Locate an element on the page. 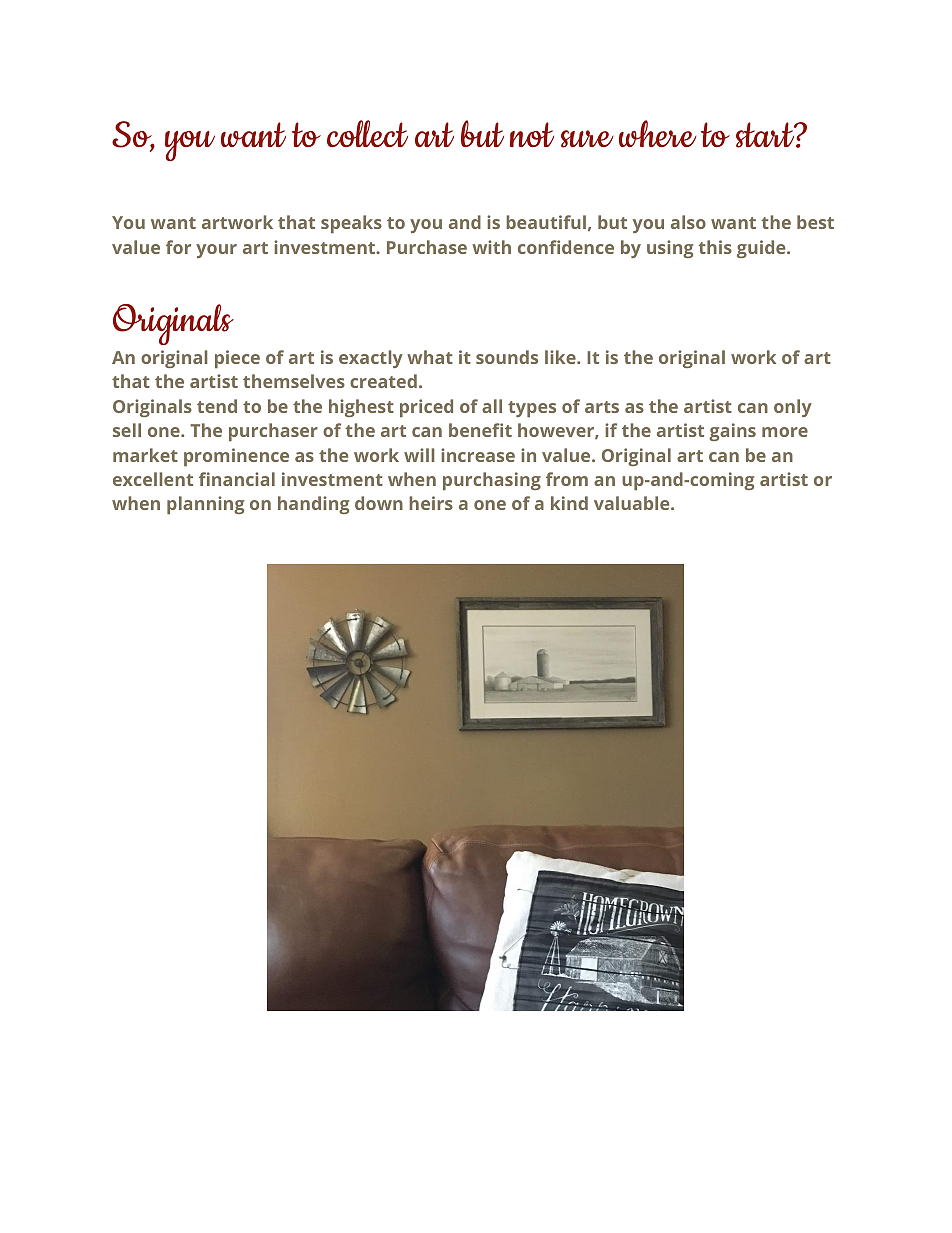 This document has width=952, height=1233. with is located at coordinates (491, 247).
